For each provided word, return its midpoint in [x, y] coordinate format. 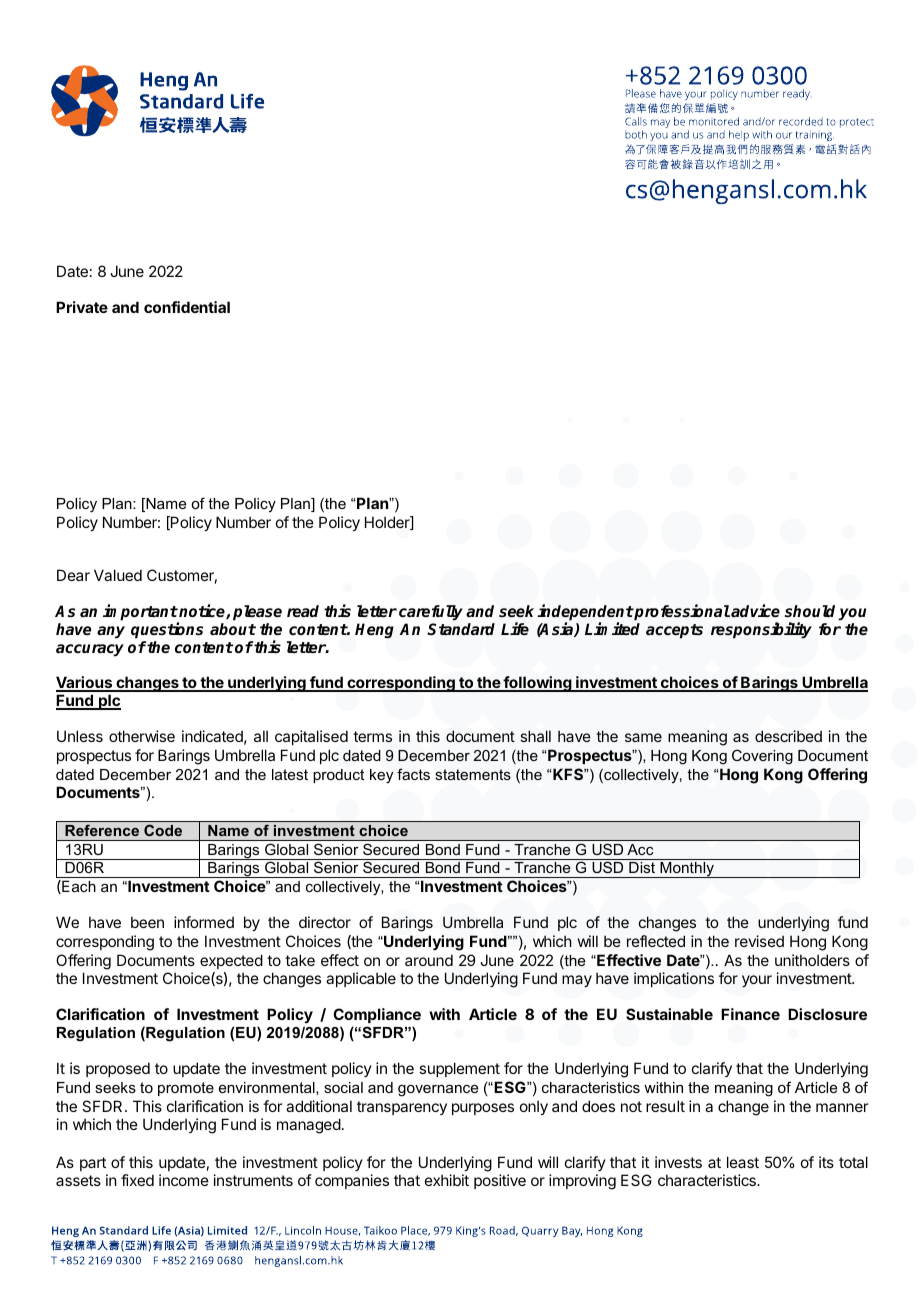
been [147, 922]
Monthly [687, 870]
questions [167, 630]
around [429, 960]
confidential [187, 307]
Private [82, 307]
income [184, 1180]
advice [755, 610]
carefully [431, 613]
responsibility [761, 630]
